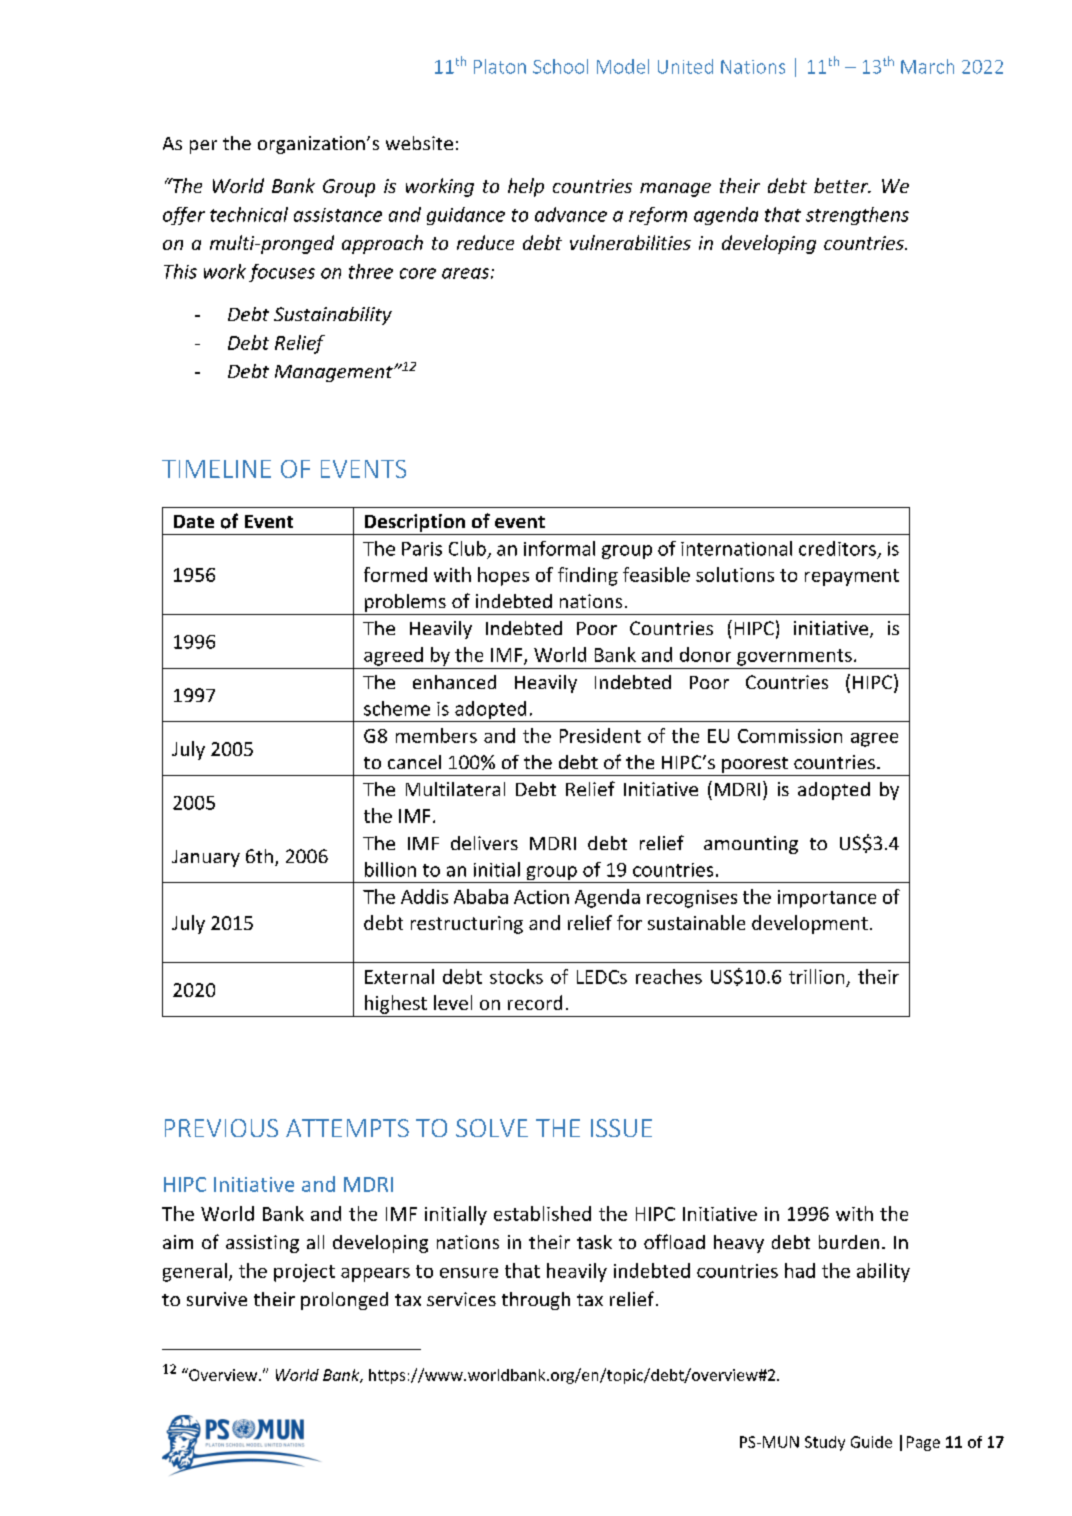 The height and width of the screenshot is (1516, 1072). What do you see at coordinates (816, 976) in the screenshot?
I see `trillion` at bounding box center [816, 976].
